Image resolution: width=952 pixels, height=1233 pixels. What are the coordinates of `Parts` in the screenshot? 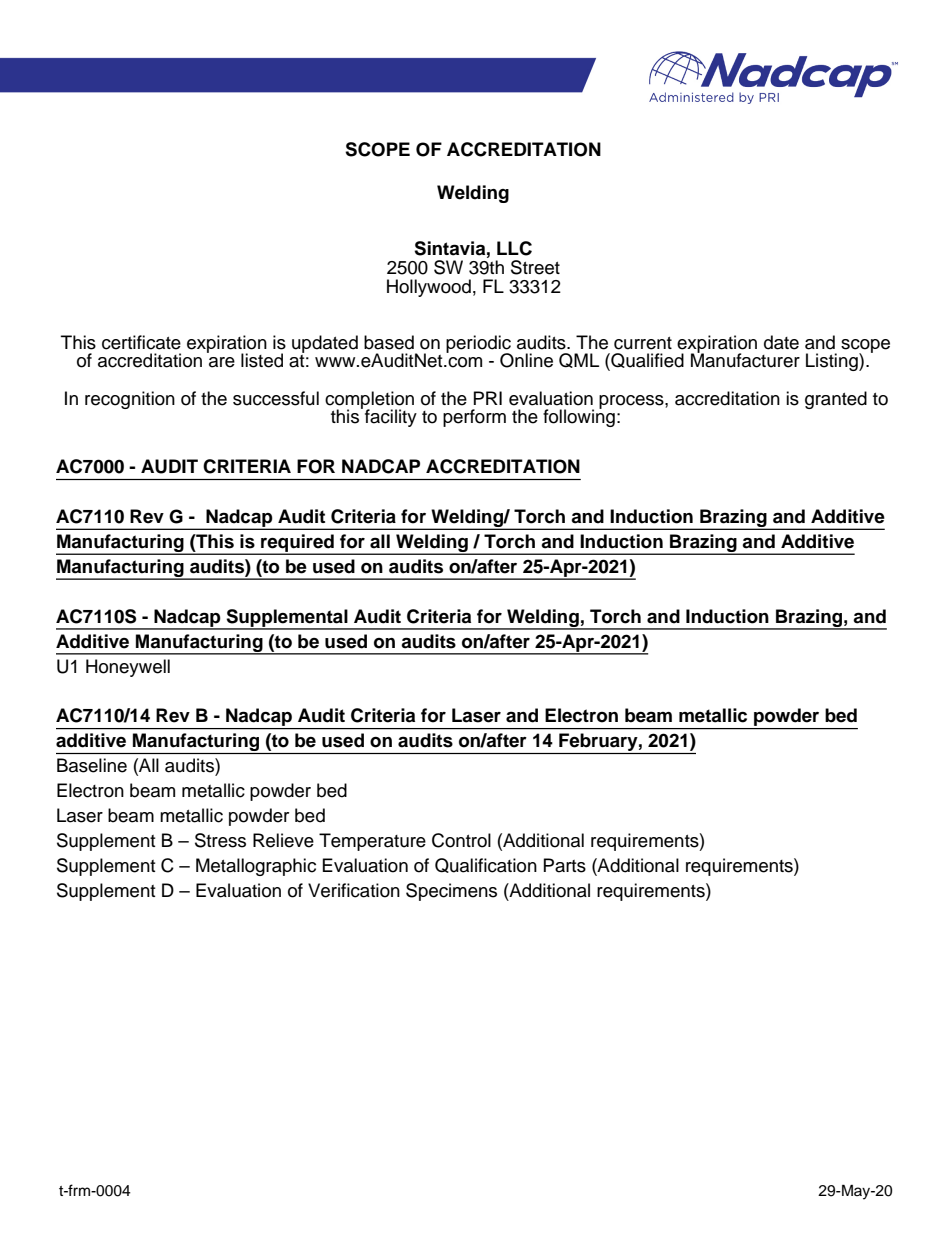 It's located at (565, 865).
